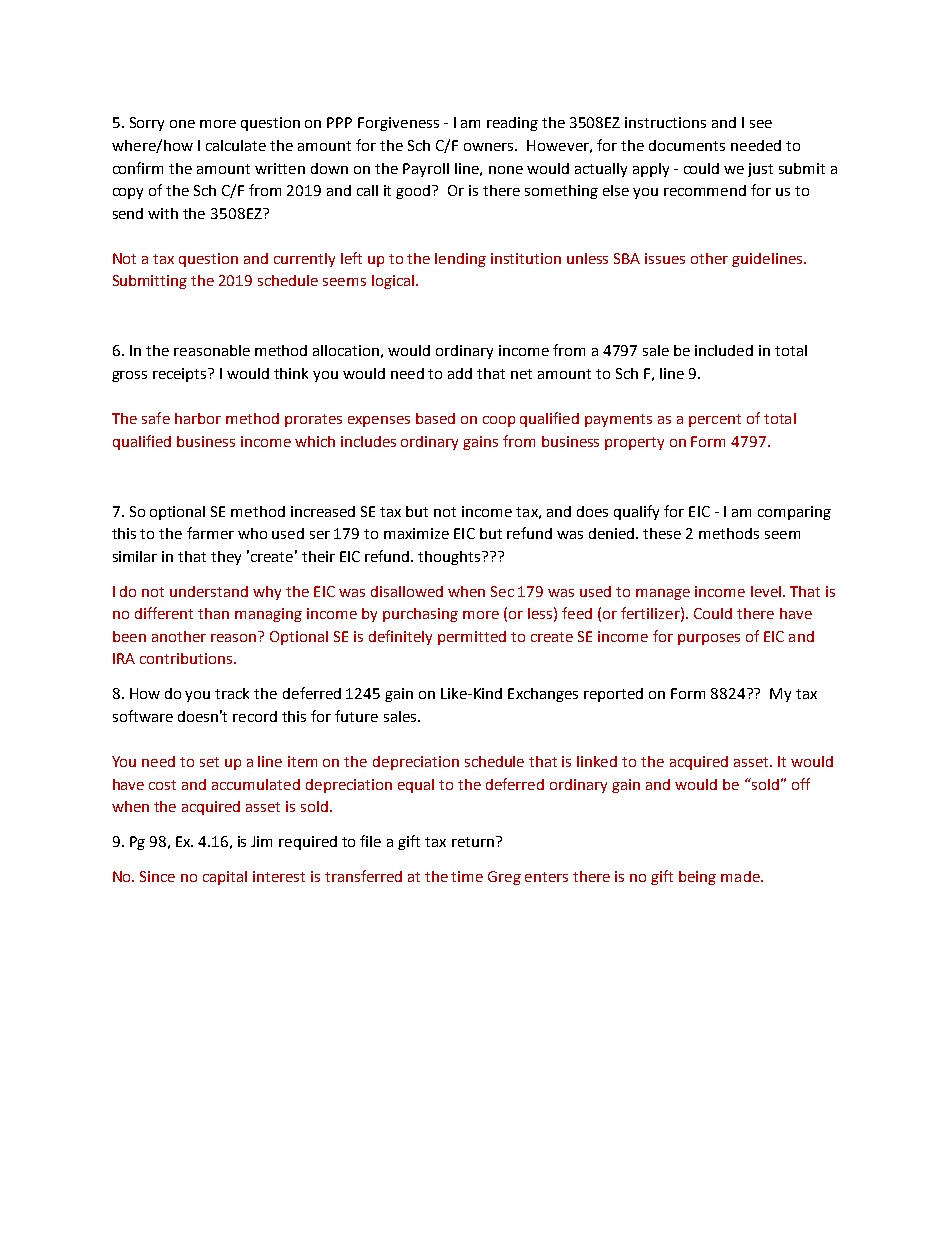 This image has width=952, height=1233. What do you see at coordinates (473, 842) in the image?
I see `return` at bounding box center [473, 842].
